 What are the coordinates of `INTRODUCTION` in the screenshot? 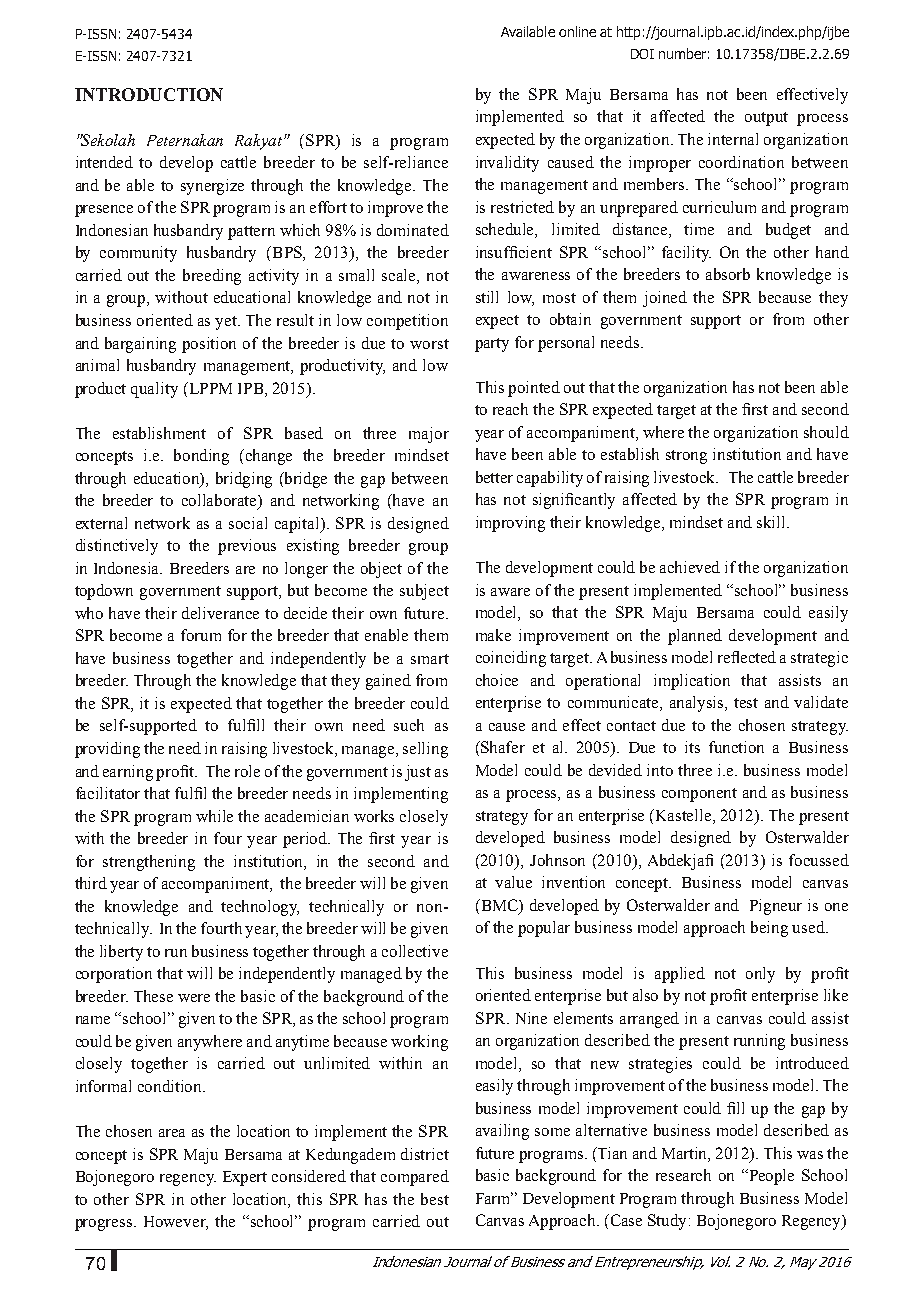 It's located at (149, 94).
